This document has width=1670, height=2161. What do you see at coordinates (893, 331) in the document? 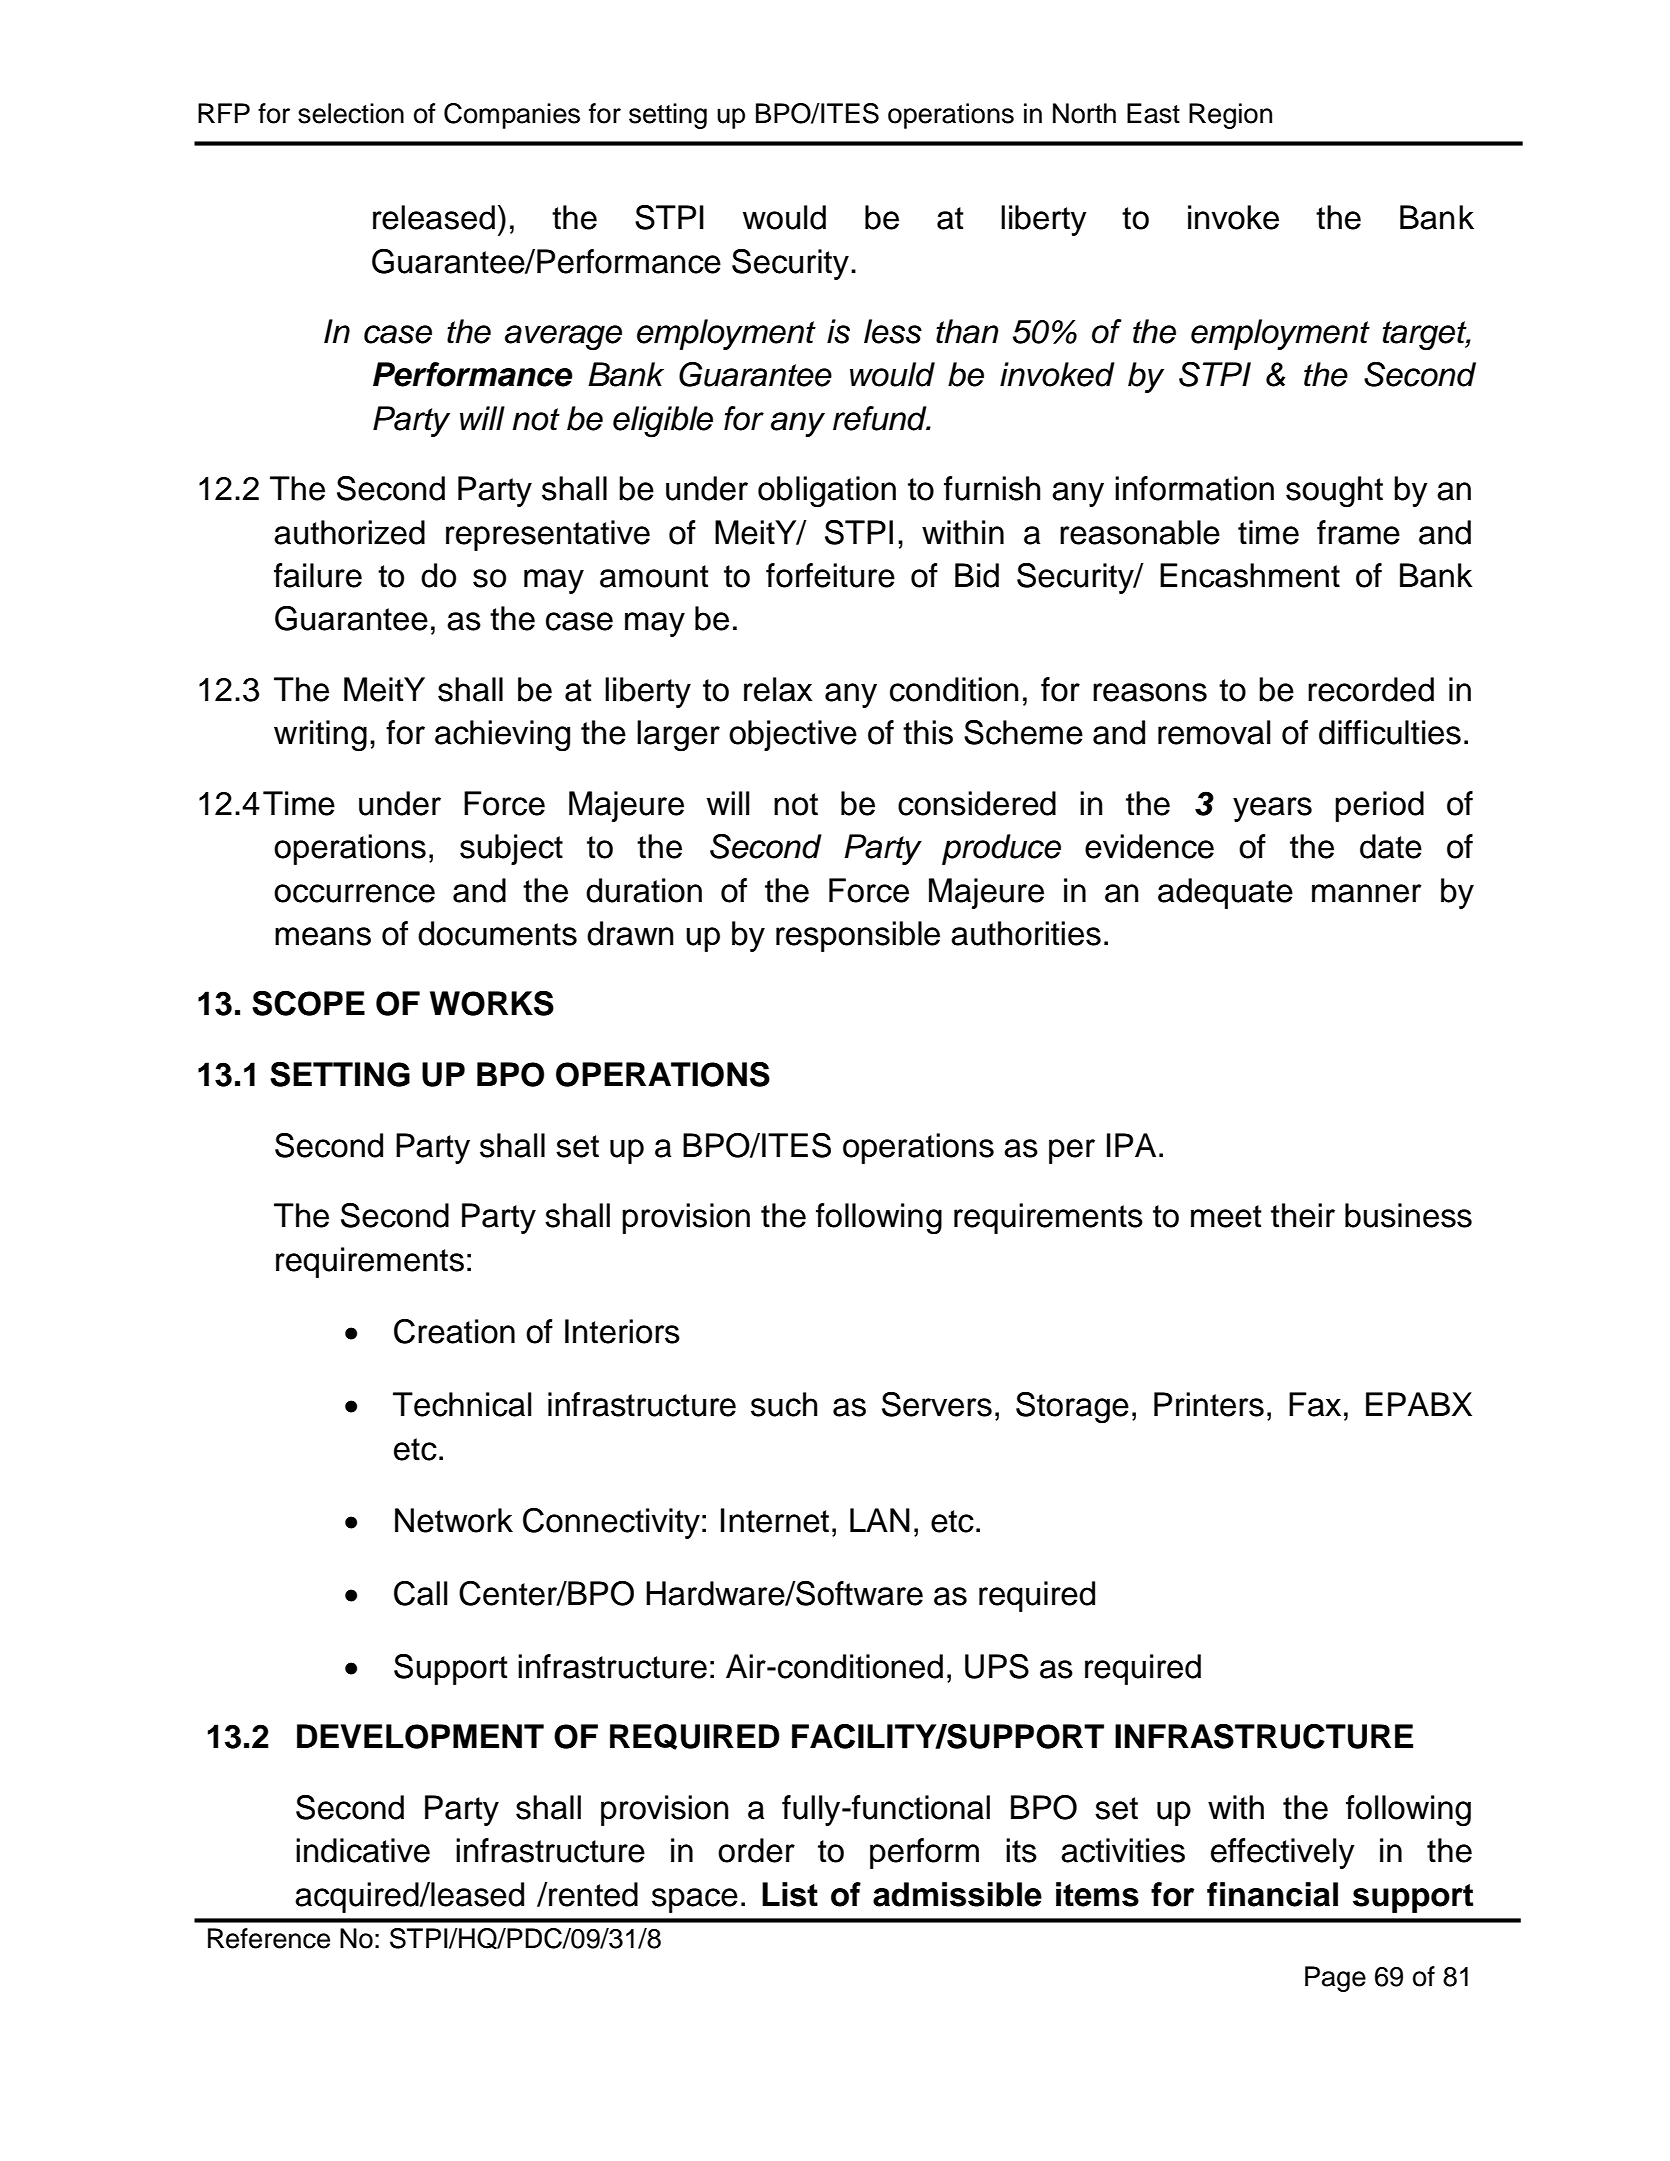
I see `less` at bounding box center [893, 331].
